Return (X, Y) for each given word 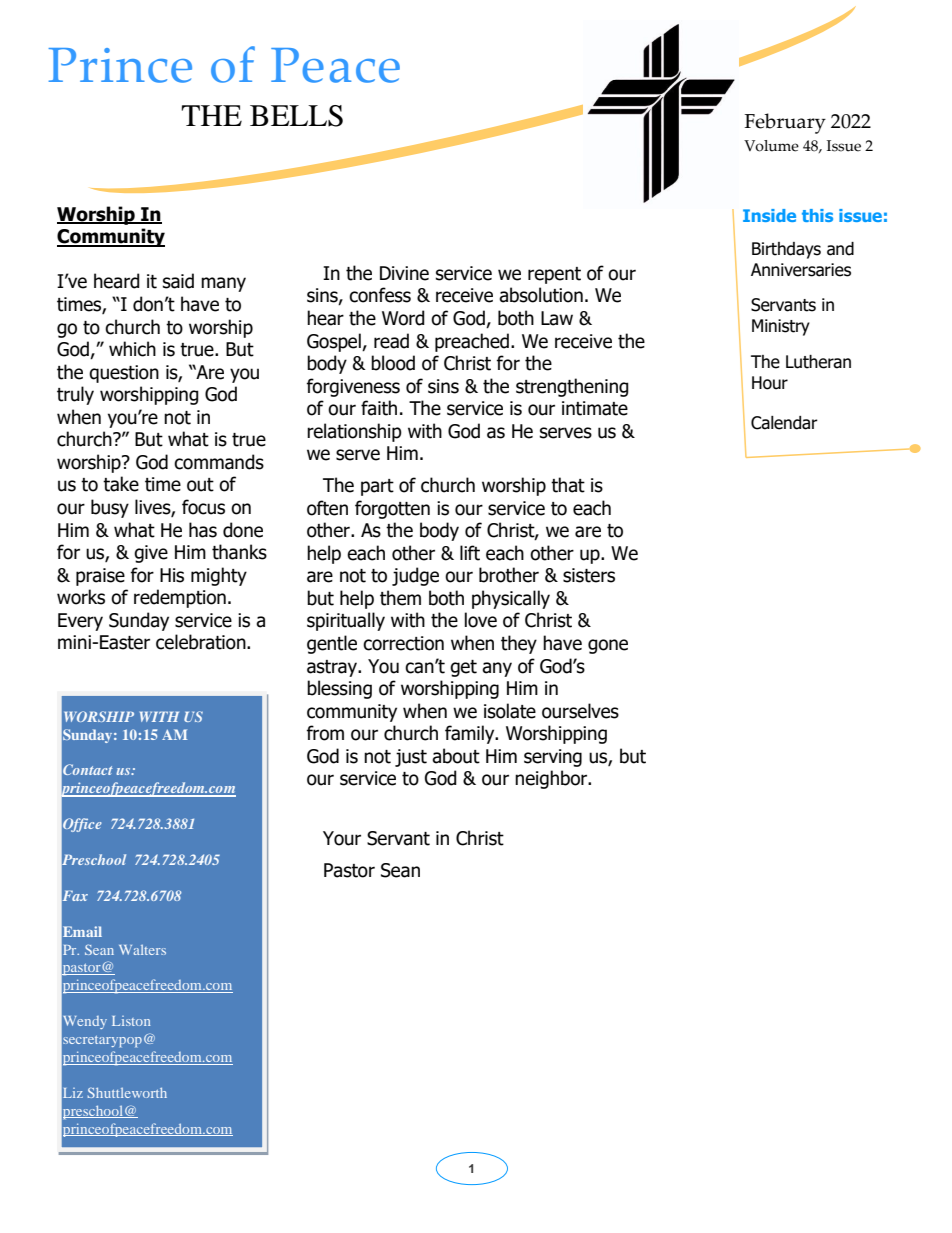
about (456, 756)
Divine (404, 273)
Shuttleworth (127, 1092)
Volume (771, 146)
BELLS (296, 116)
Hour (770, 383)
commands (219, 462)
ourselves (580, 711)
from (325, 733)
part (377, 487)
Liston (131, 1021)
